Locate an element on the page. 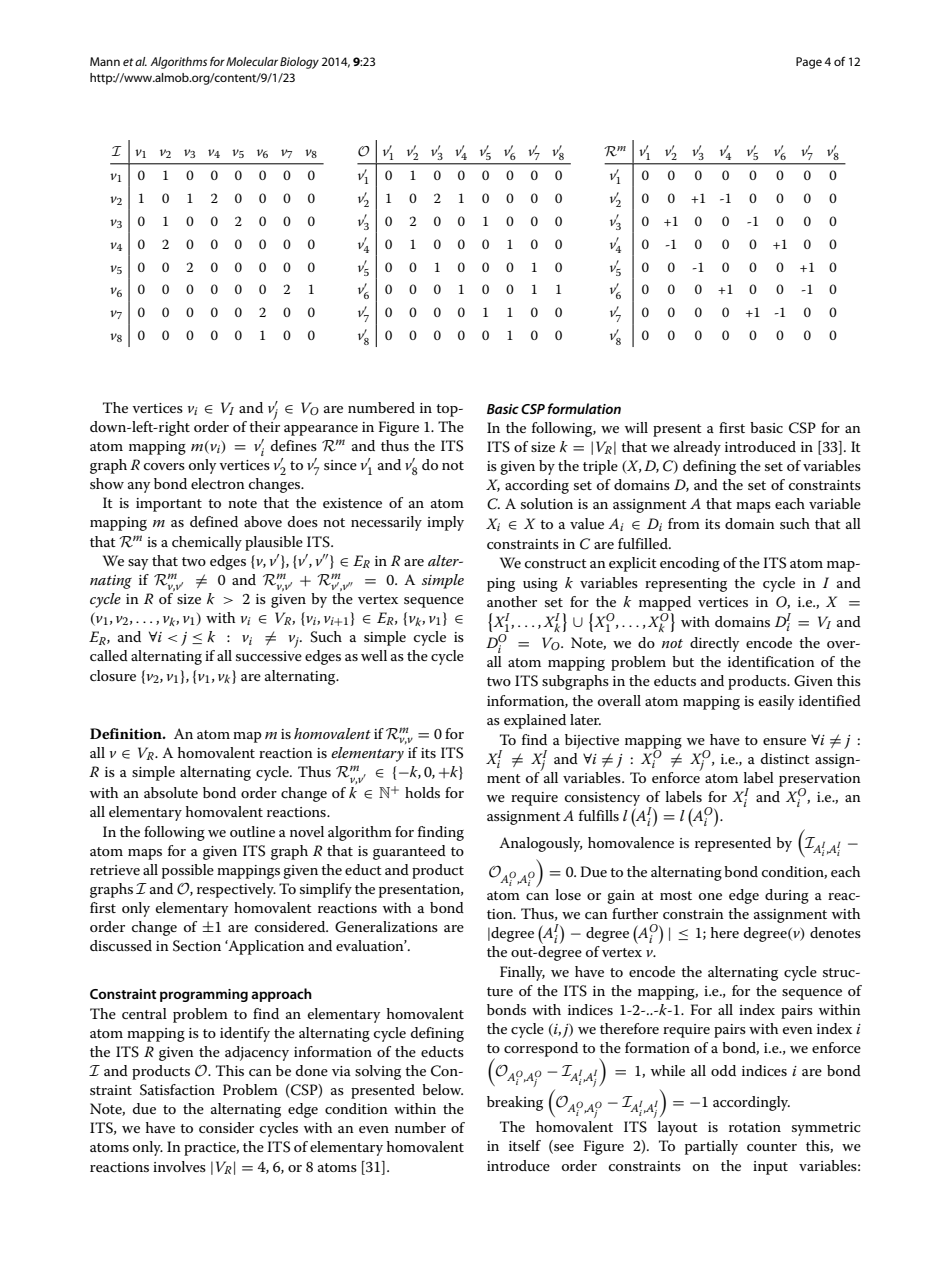  appearance is located at coordinates (321, 430).
